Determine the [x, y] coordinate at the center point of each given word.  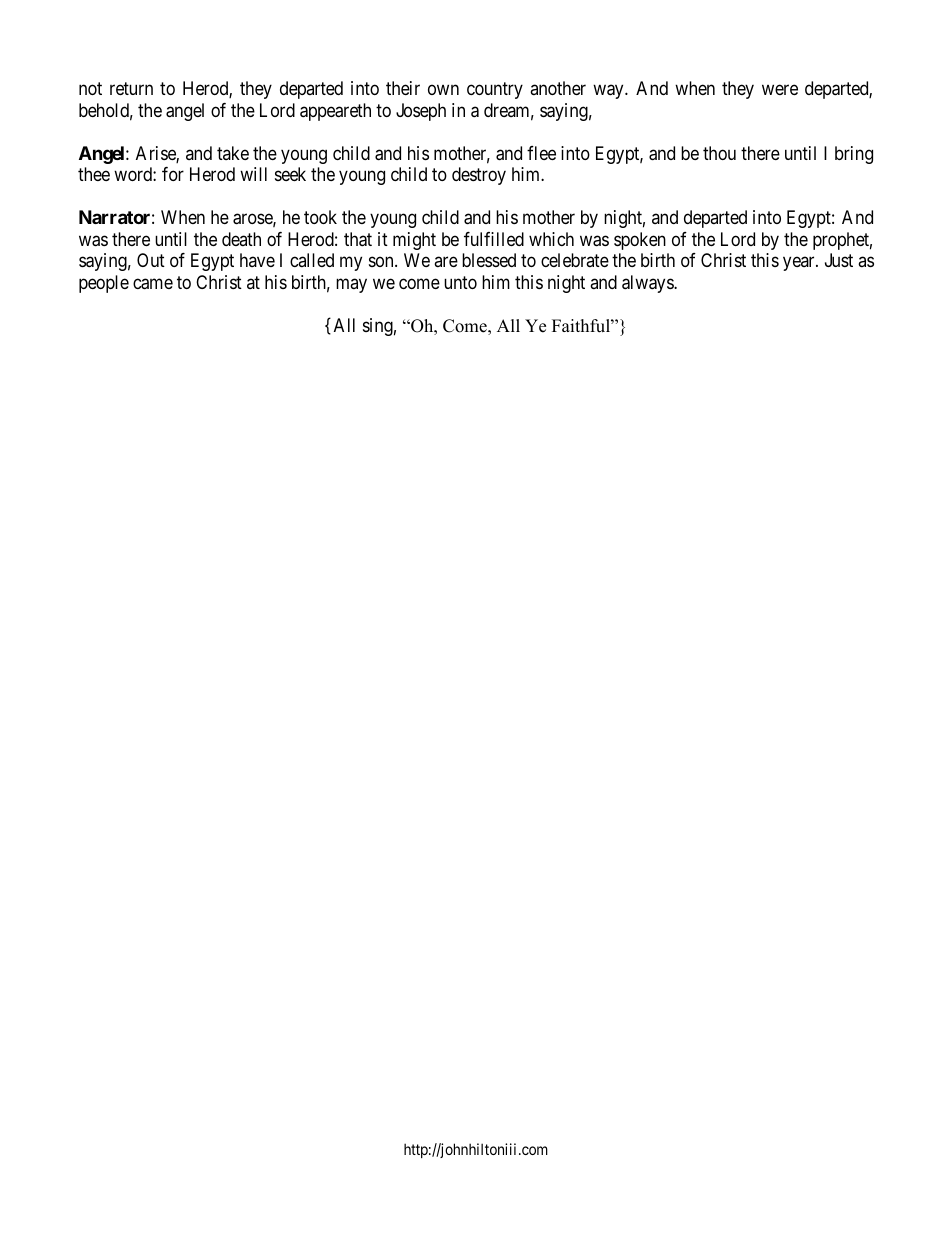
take [233, 153]
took [320, 217]
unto [460, 282]
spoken [640, 241]
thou [719, 153]
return [131, 89]
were [780, 90]
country [495, 91]
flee [541, 153]
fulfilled [494, 239]
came [153, 284]
